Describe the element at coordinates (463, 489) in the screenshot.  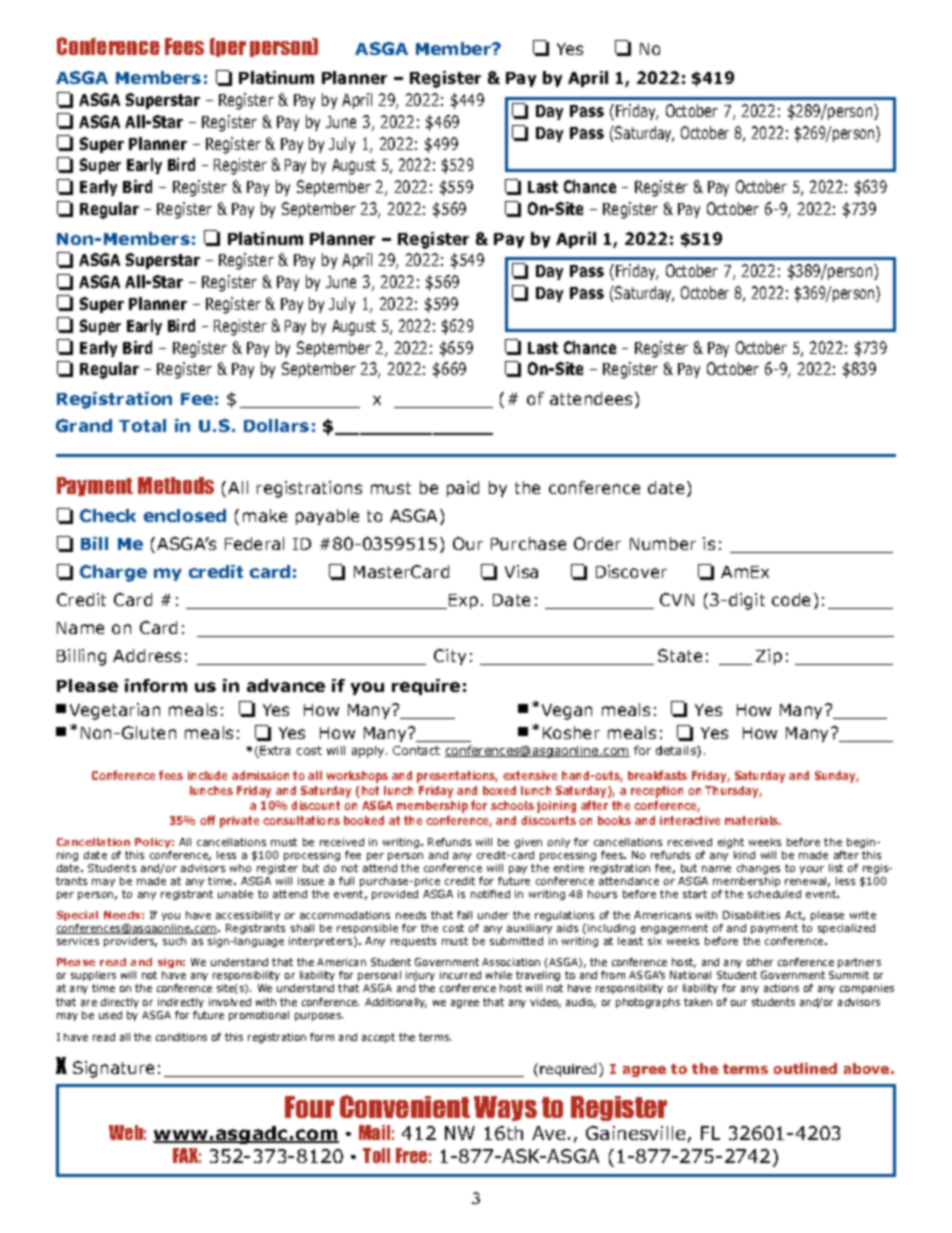
I see `paid` at that location.
